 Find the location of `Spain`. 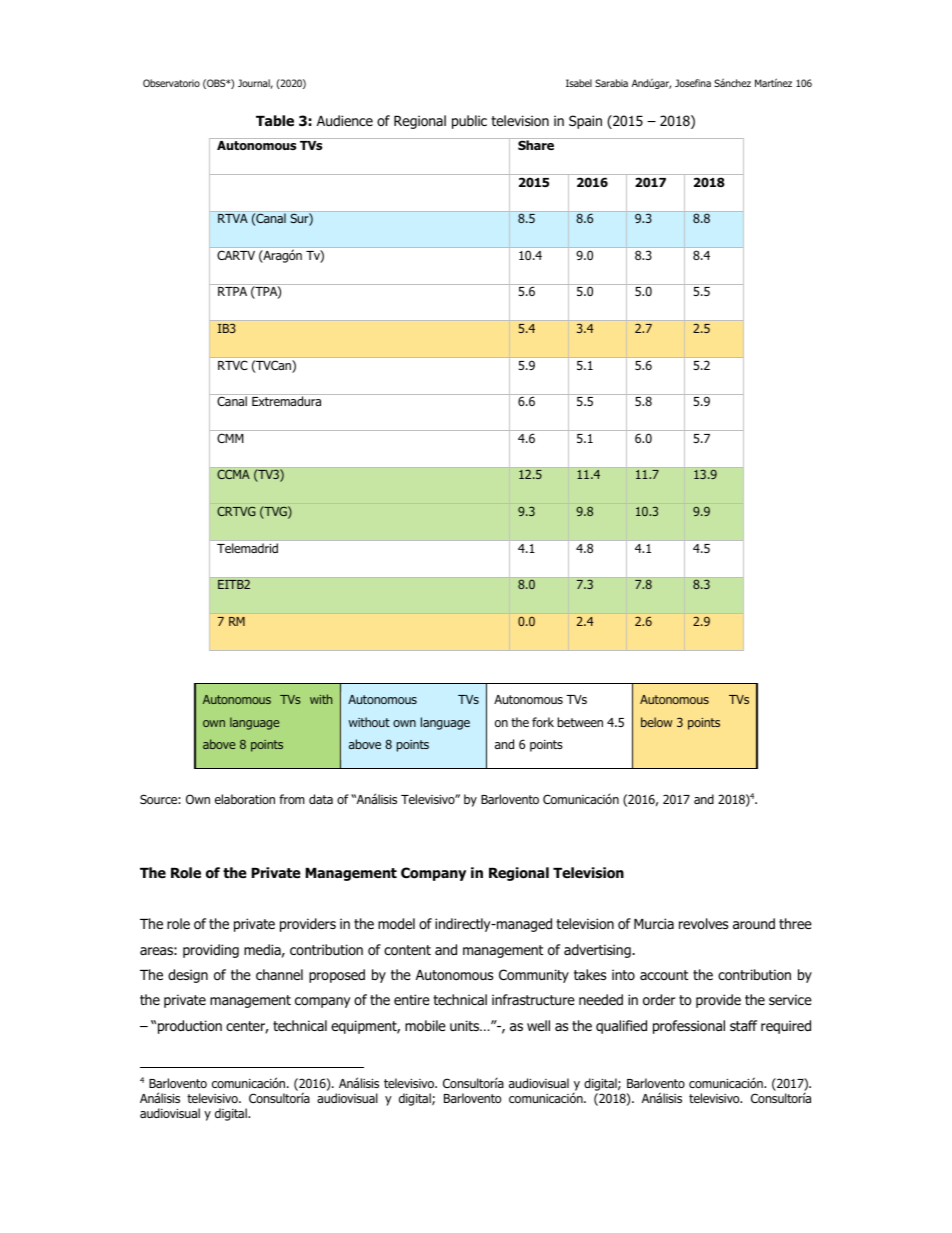

Spain is located at coordinates (585, 122).
